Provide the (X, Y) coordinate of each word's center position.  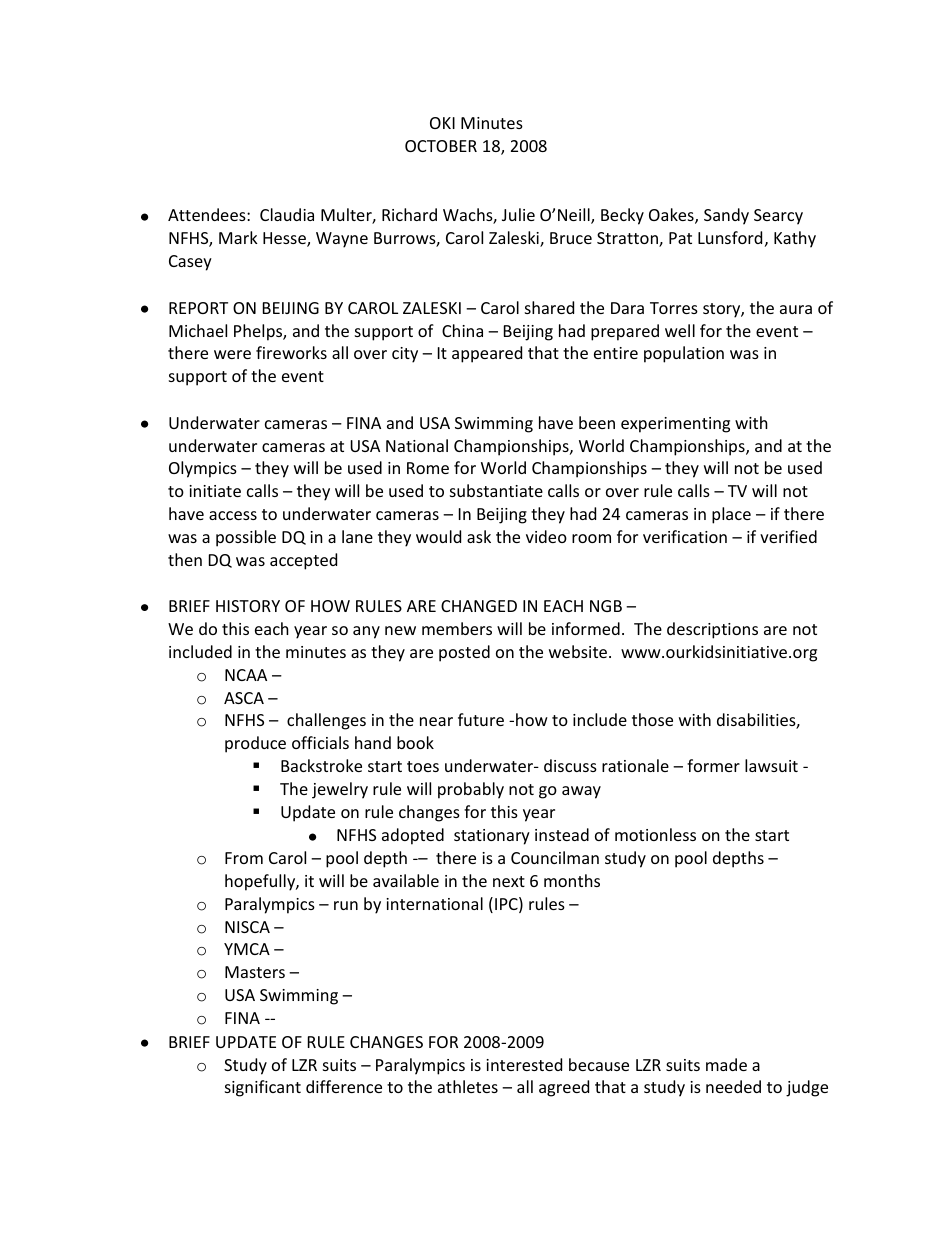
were (232, 354)
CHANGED (479, 606)
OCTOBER (441, 146)
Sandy (726, 216)
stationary (492, 837)
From (244, 858)
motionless (655, 834)
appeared (487, 354)
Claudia (287, 214)
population (684, 354)
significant (263, 1088)
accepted (303, 561)
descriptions (712, 630)
